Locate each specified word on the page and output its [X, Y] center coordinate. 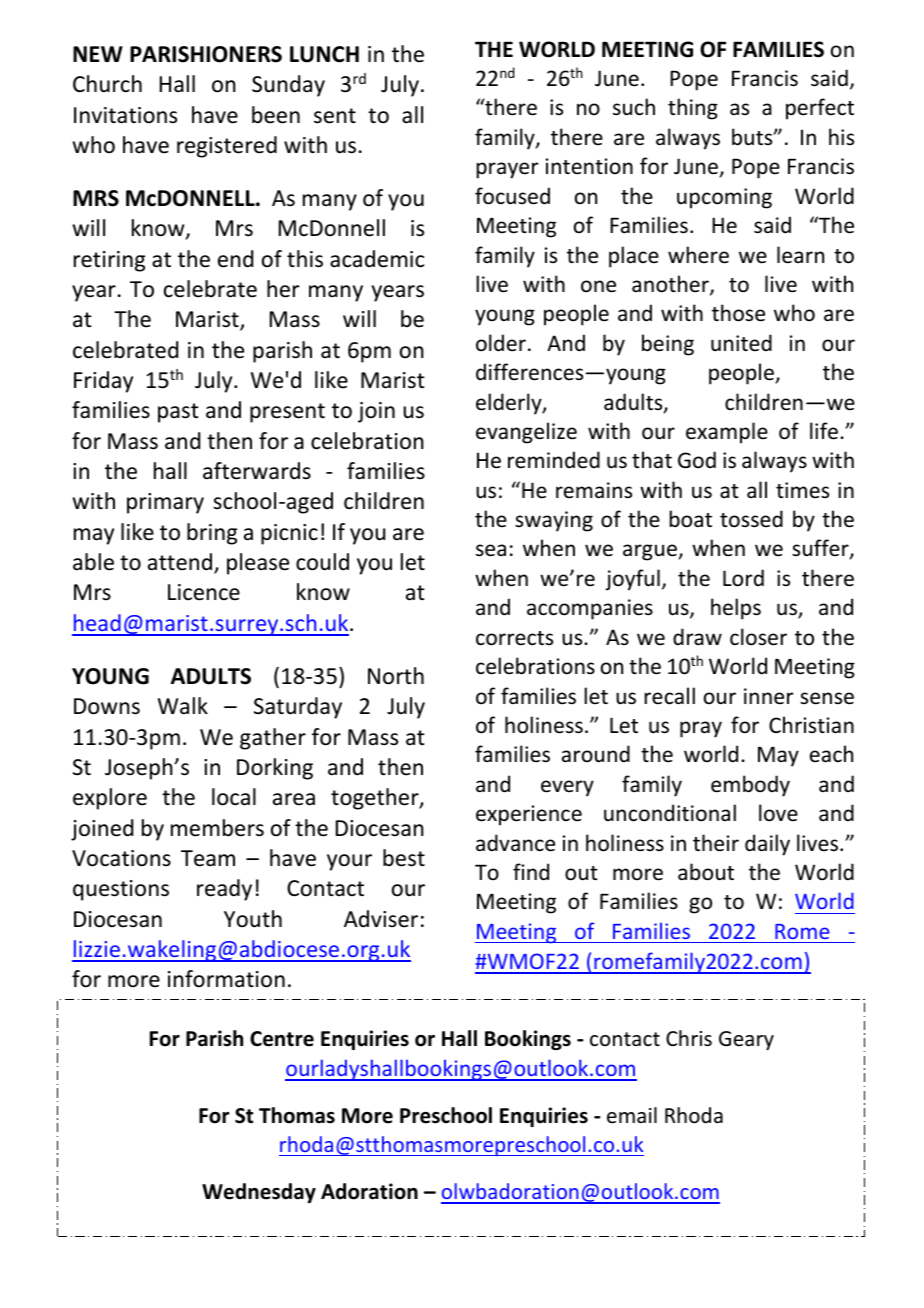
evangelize [526, 433]
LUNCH [324, 54]
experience [529, 815]
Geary [746, 1040]
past [178, 413]
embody [750, 786]
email [632, 1115]
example [727, 433]
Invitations [125, 115]
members [217, 828]
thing [693, 109]
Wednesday [259, 1193]
